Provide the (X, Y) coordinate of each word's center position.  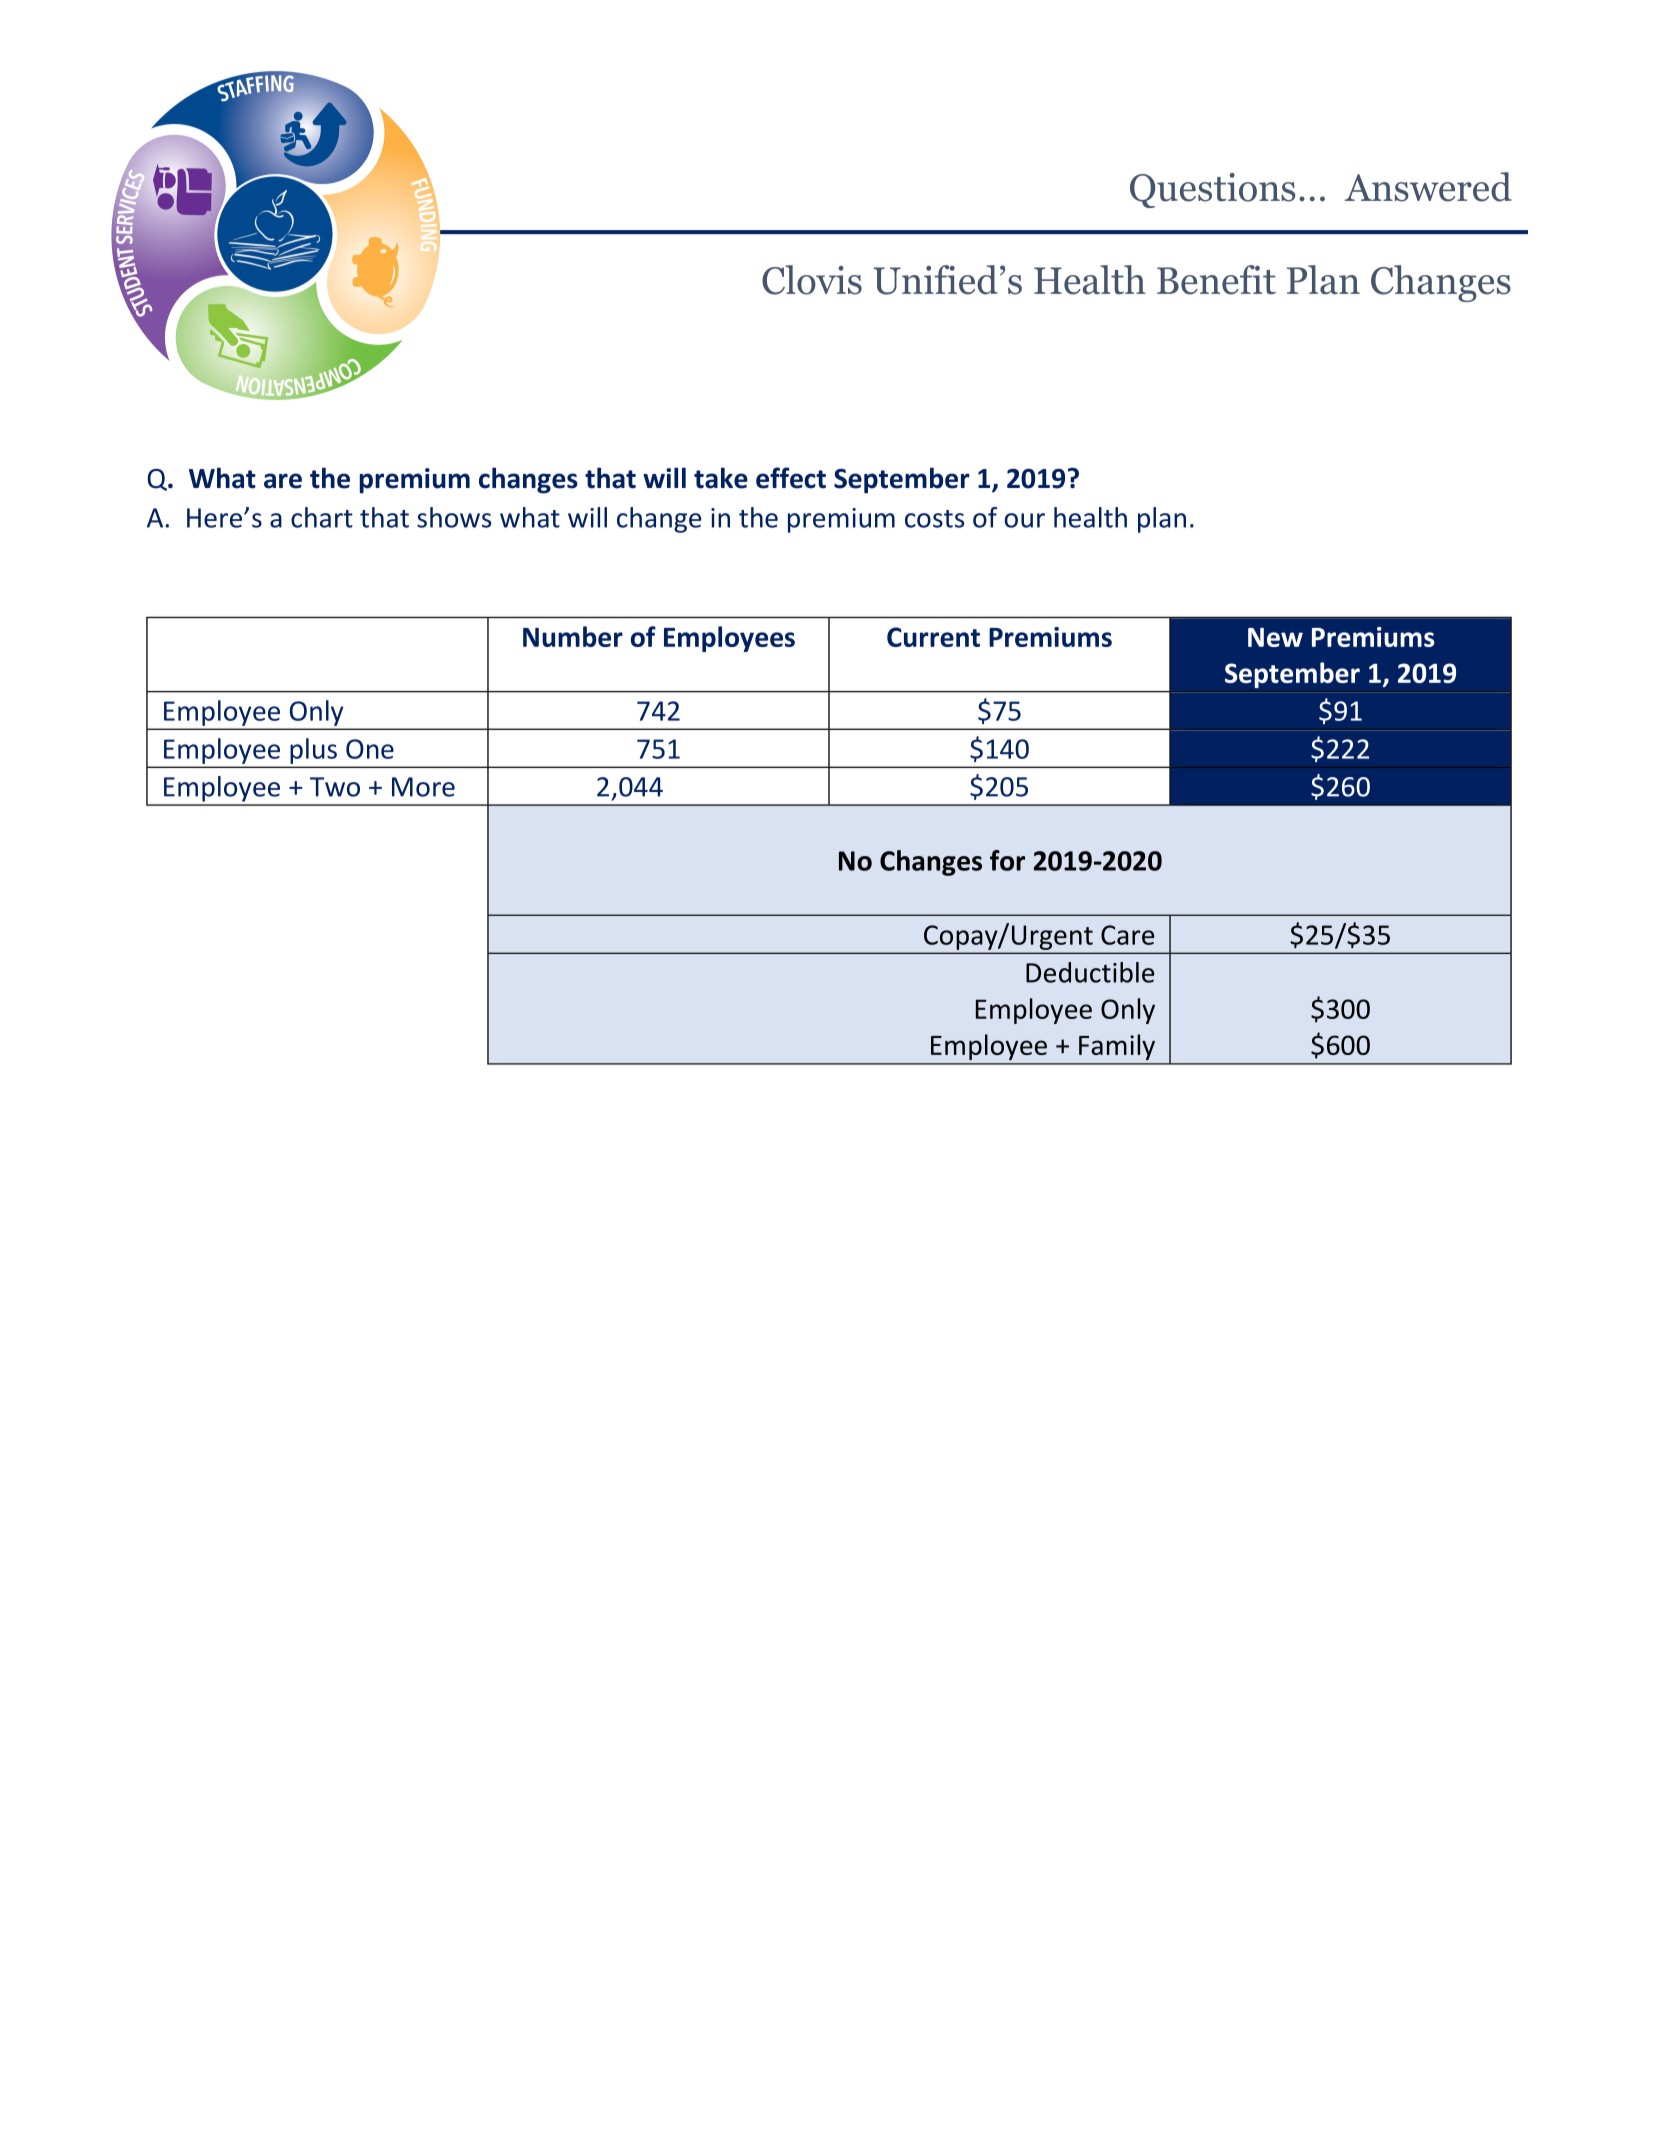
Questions (1212, 190)
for (1007, 860)
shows (454, 517)
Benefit (1216, 280)
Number (573, 636)
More (423, 787)
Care (1127, 935)
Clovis (812, 280)
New (1275, 637)
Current (933, 637)
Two (335, 787)
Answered (1428, 187)
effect (791, 478)
